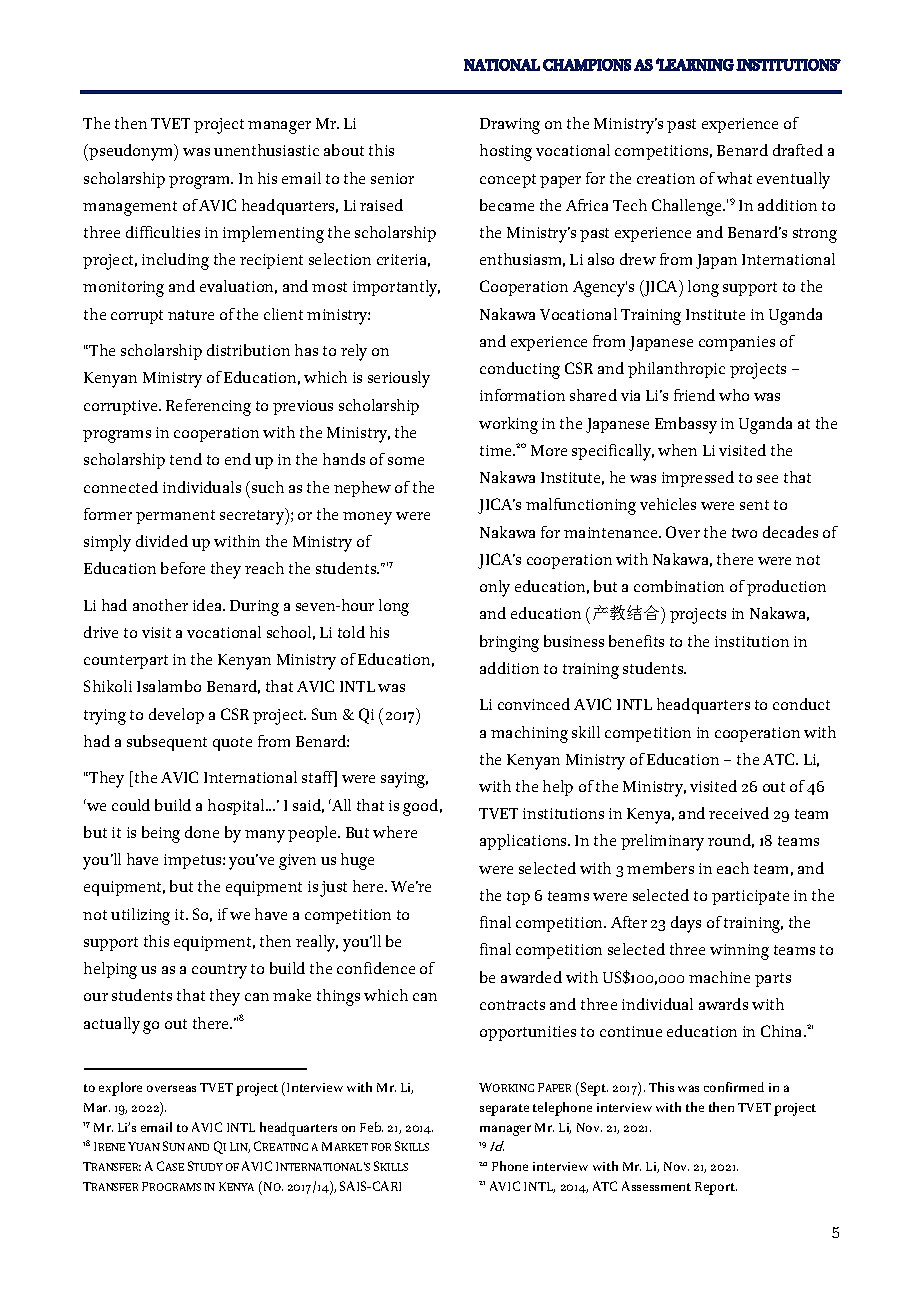 Image resolution: width=924 pixels, height=1308 pixels. Describe the element at coordinates (750, 897) in the page. I see `participate` at that location.
